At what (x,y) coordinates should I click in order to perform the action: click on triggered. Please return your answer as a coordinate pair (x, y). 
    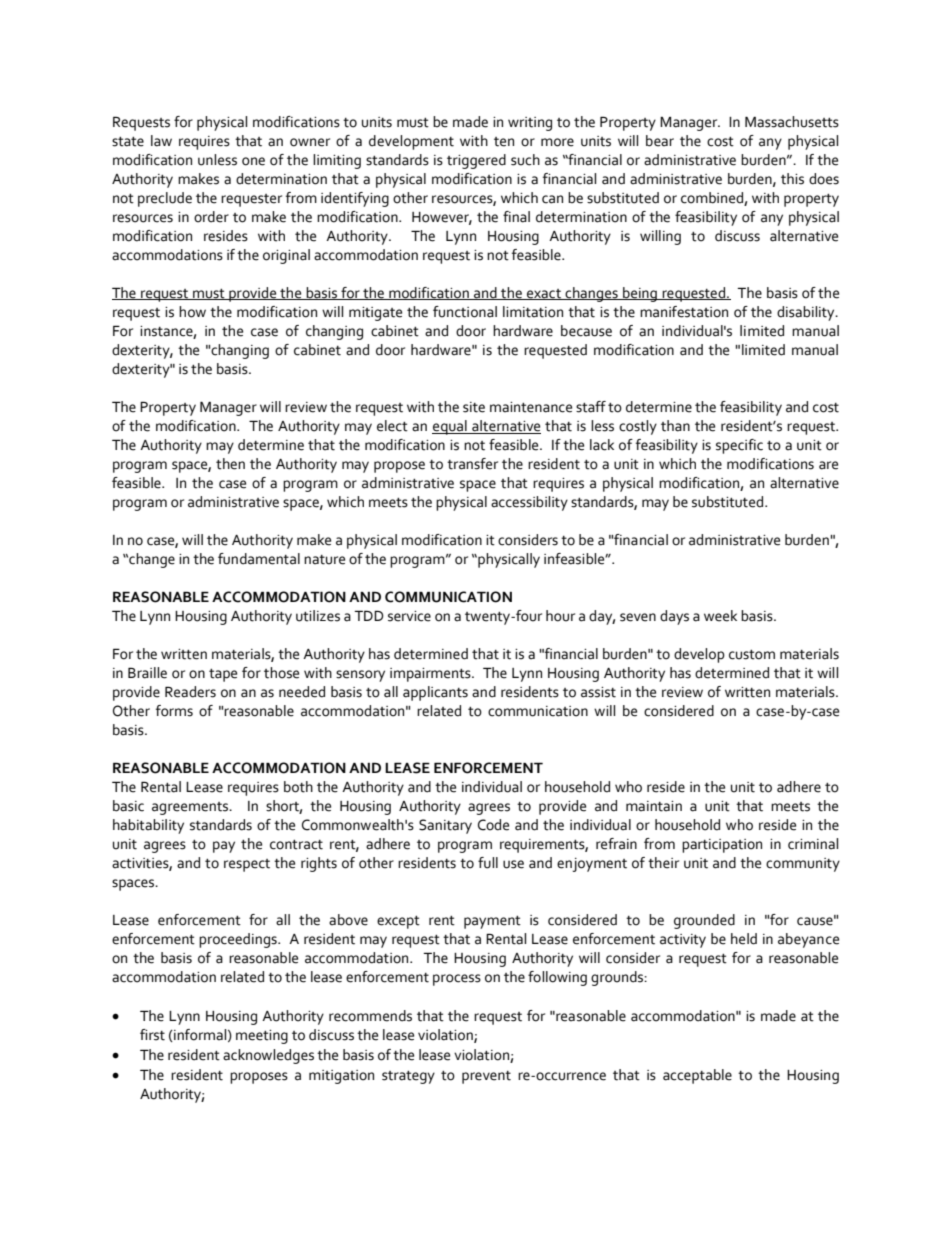
    Looking at the image, I should click on (476, 161).
